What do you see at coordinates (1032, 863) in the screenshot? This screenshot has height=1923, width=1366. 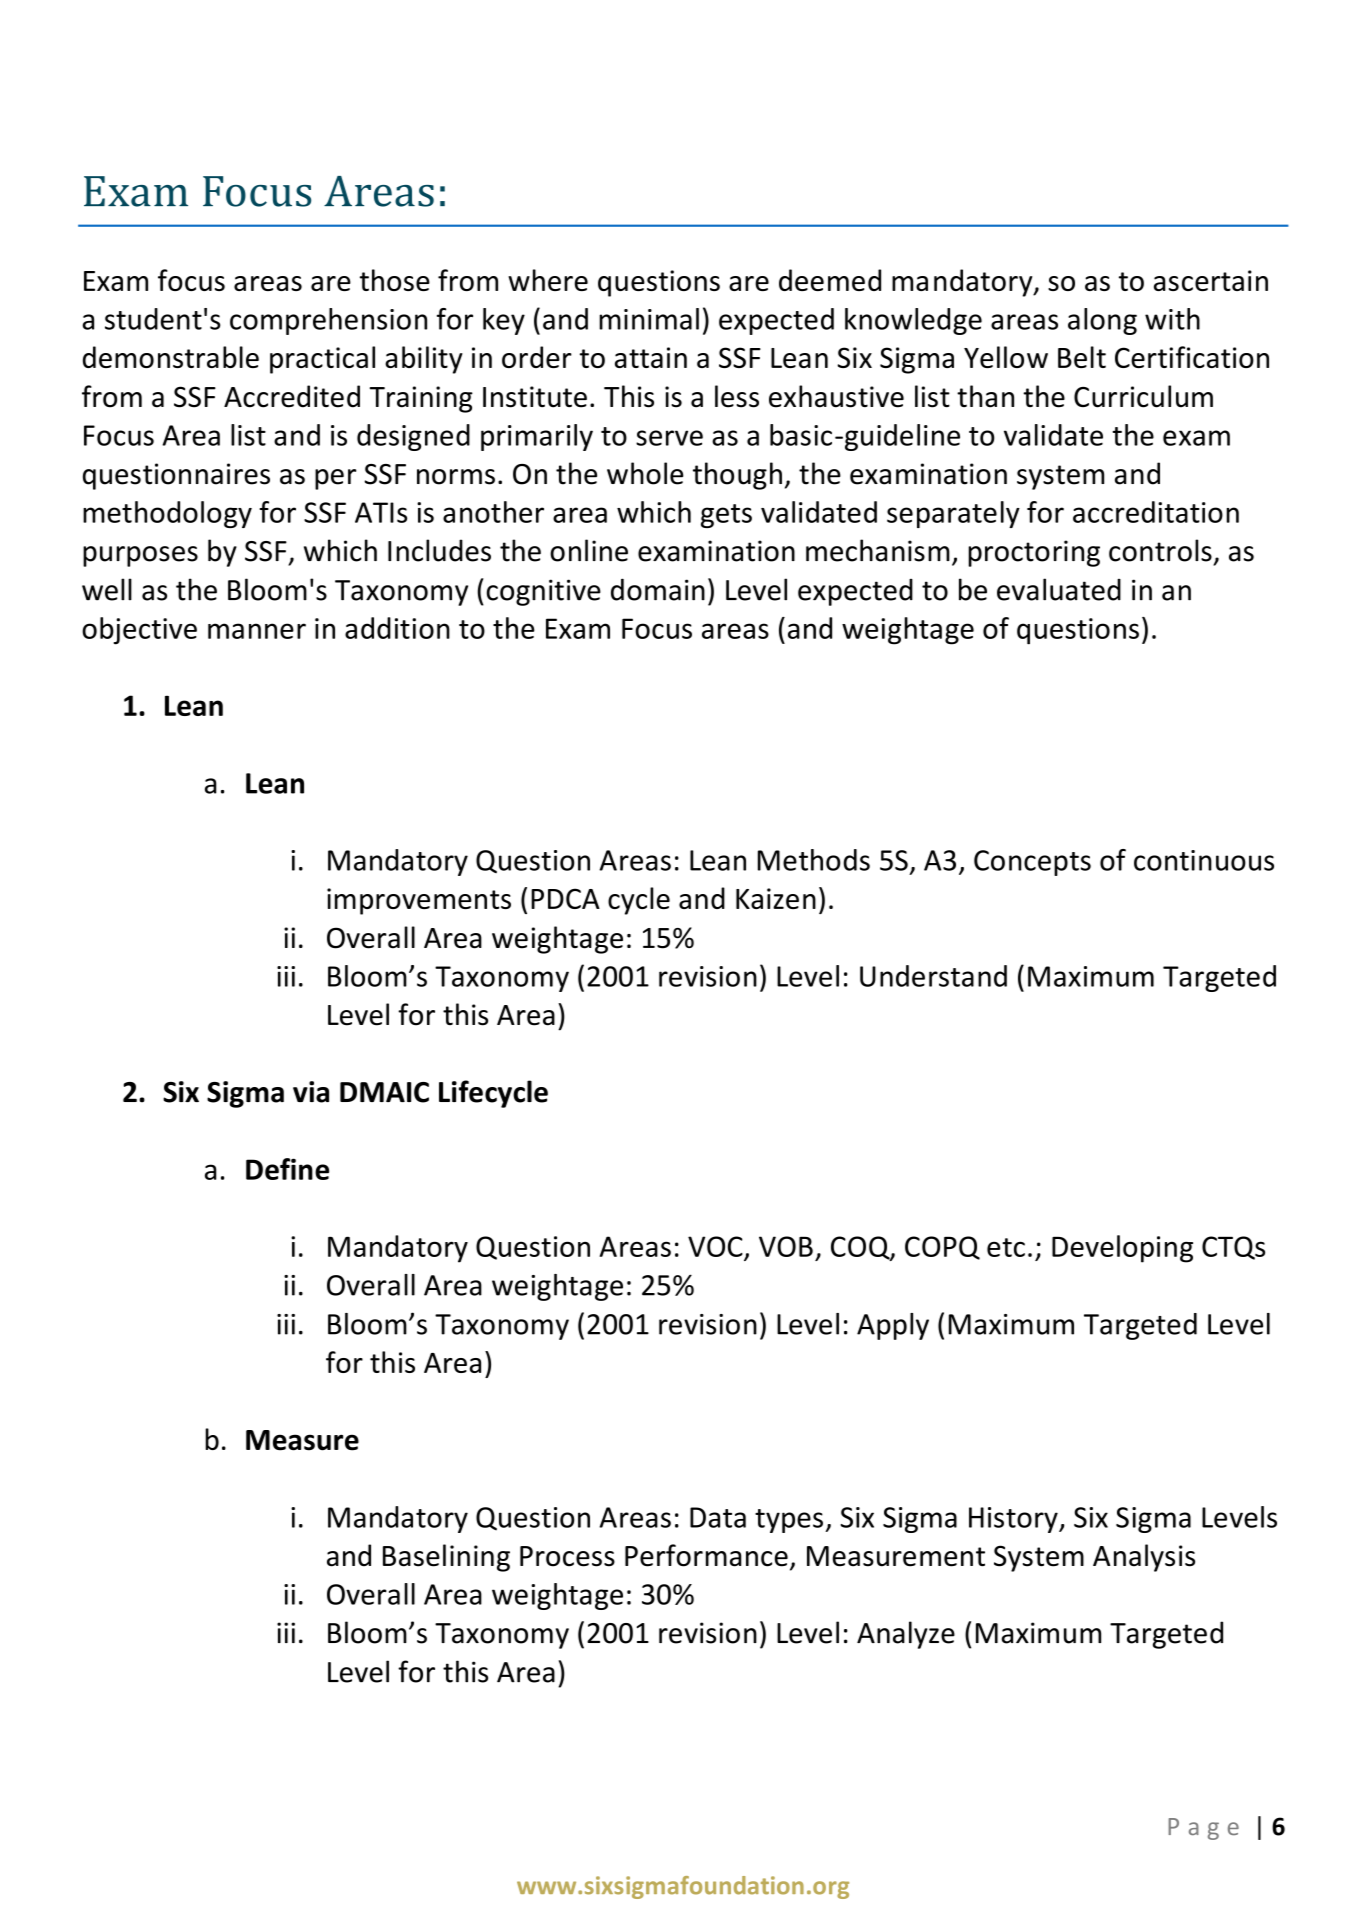 I see `Concepts` at bounding box center [1032, 863].
